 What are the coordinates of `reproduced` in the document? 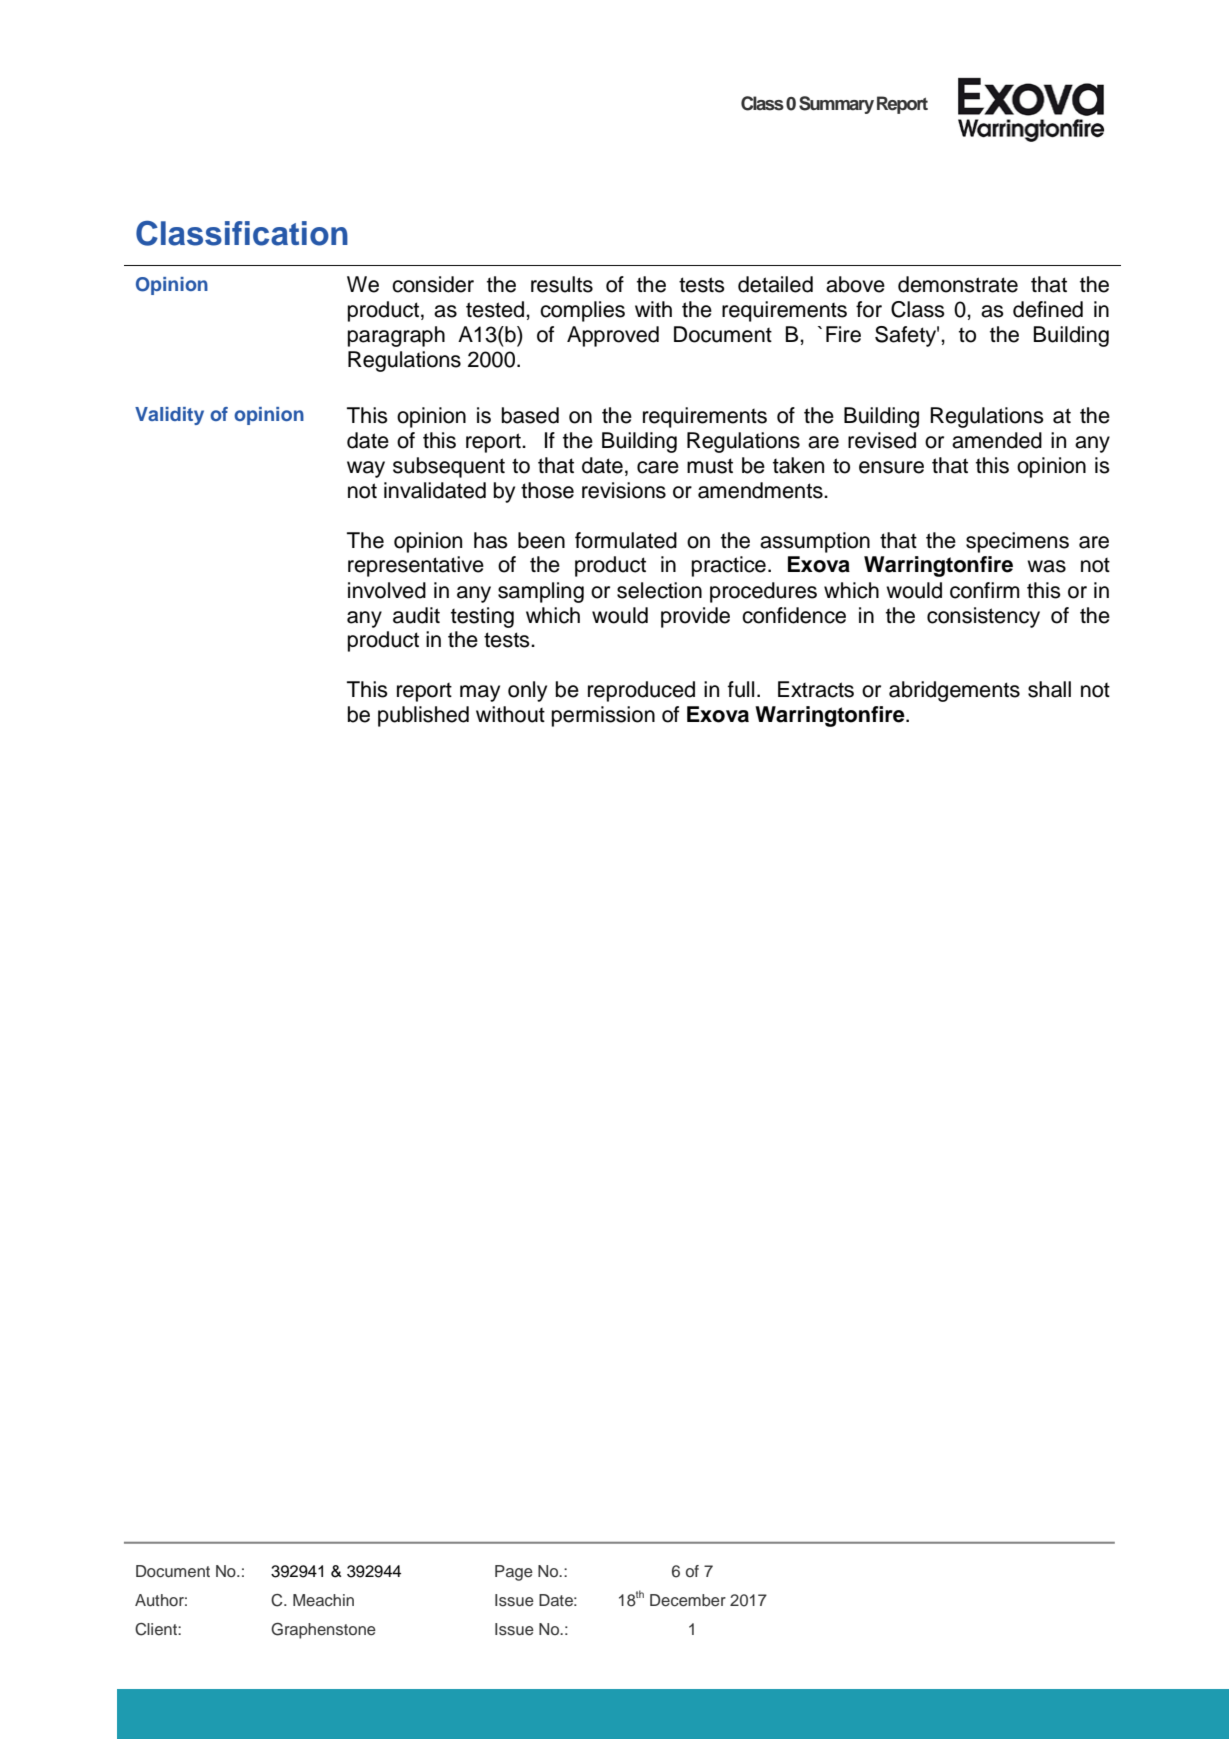 It's located at (641, 691).
